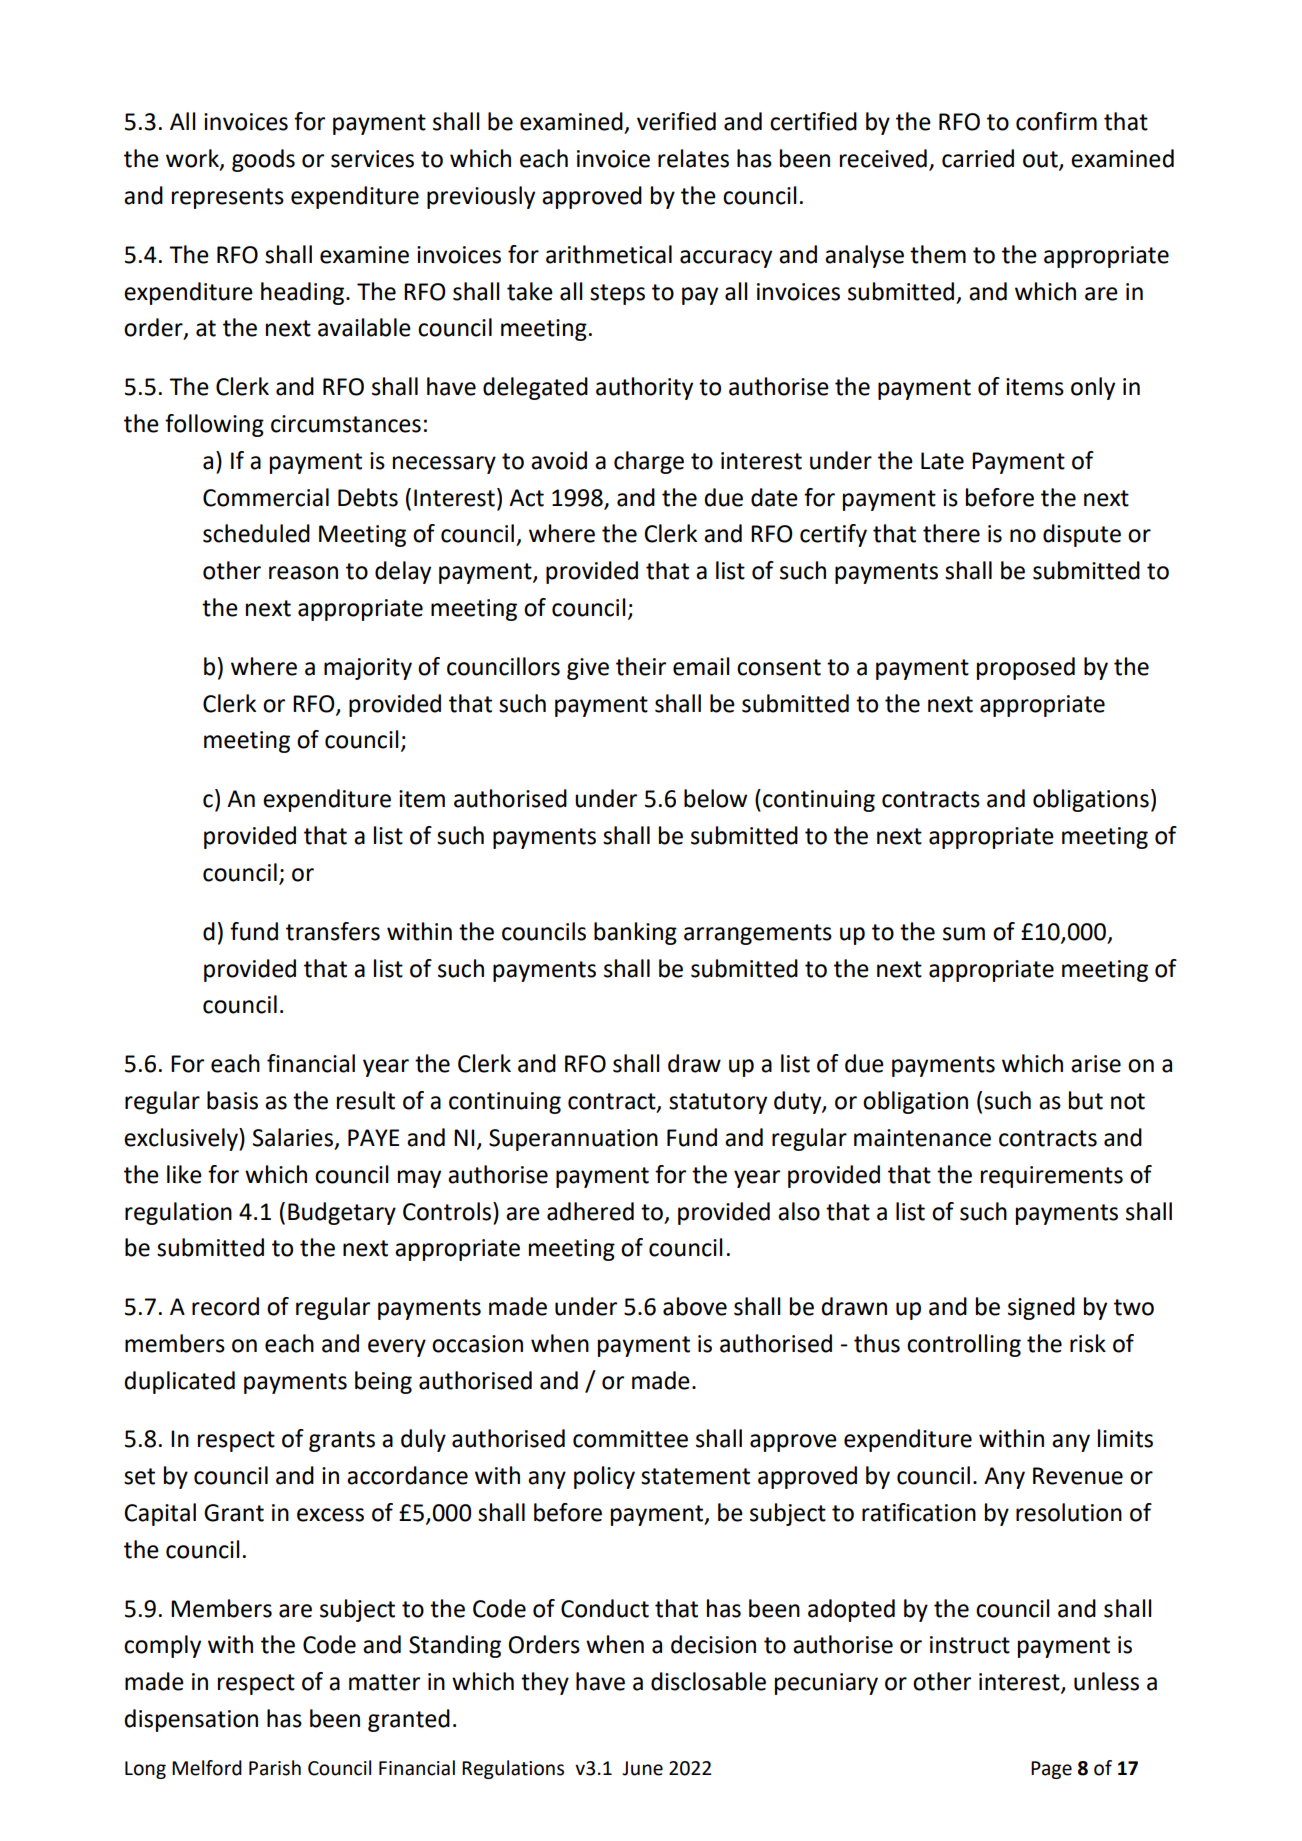 The height and width of the screenshot is (1841, 1302). Describe the element at coordinates (225, 1306) in the screenshot. I see `record` at that location.
